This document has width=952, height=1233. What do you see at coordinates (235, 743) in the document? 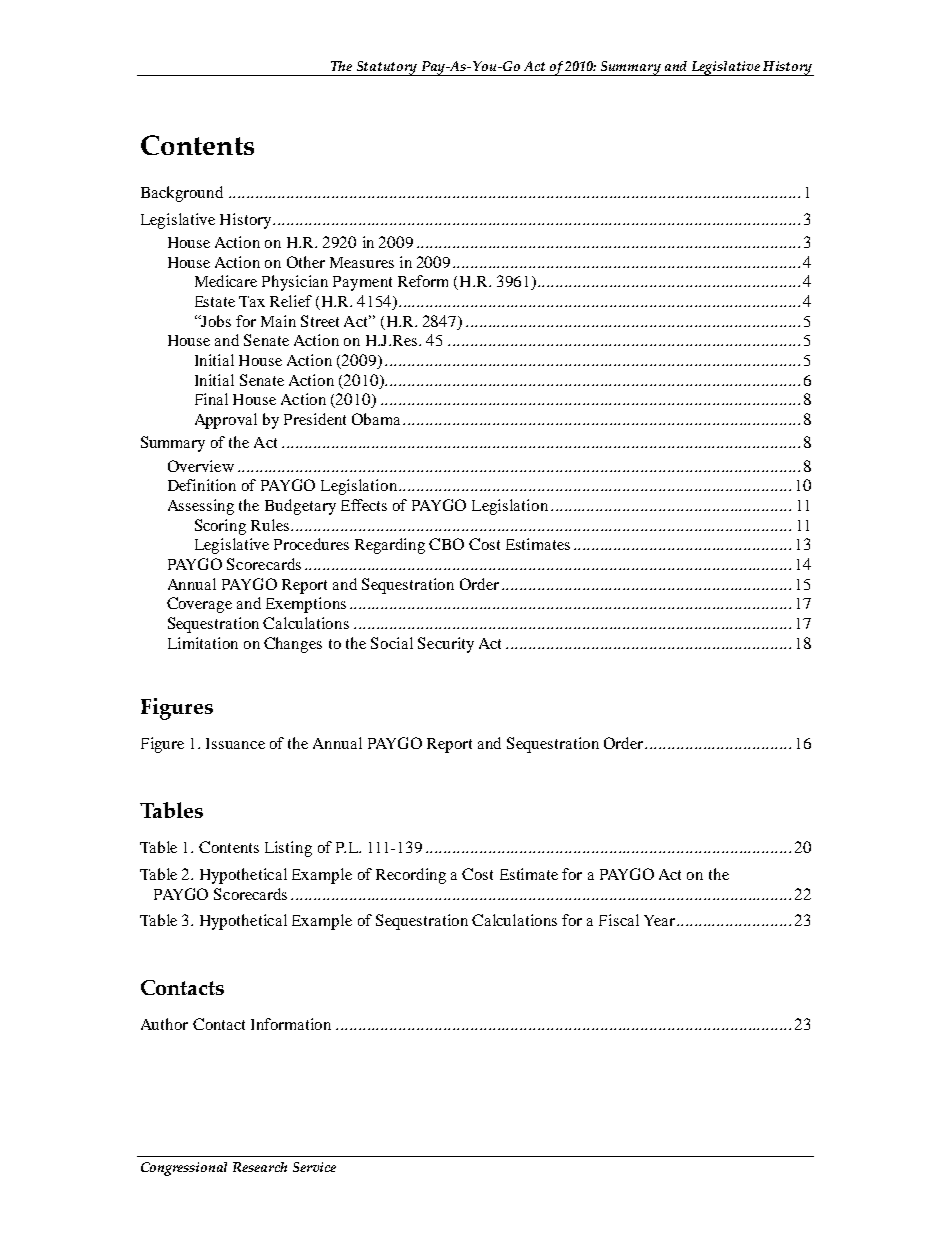
I see `Issuance` at bounding box center [235, 743].
